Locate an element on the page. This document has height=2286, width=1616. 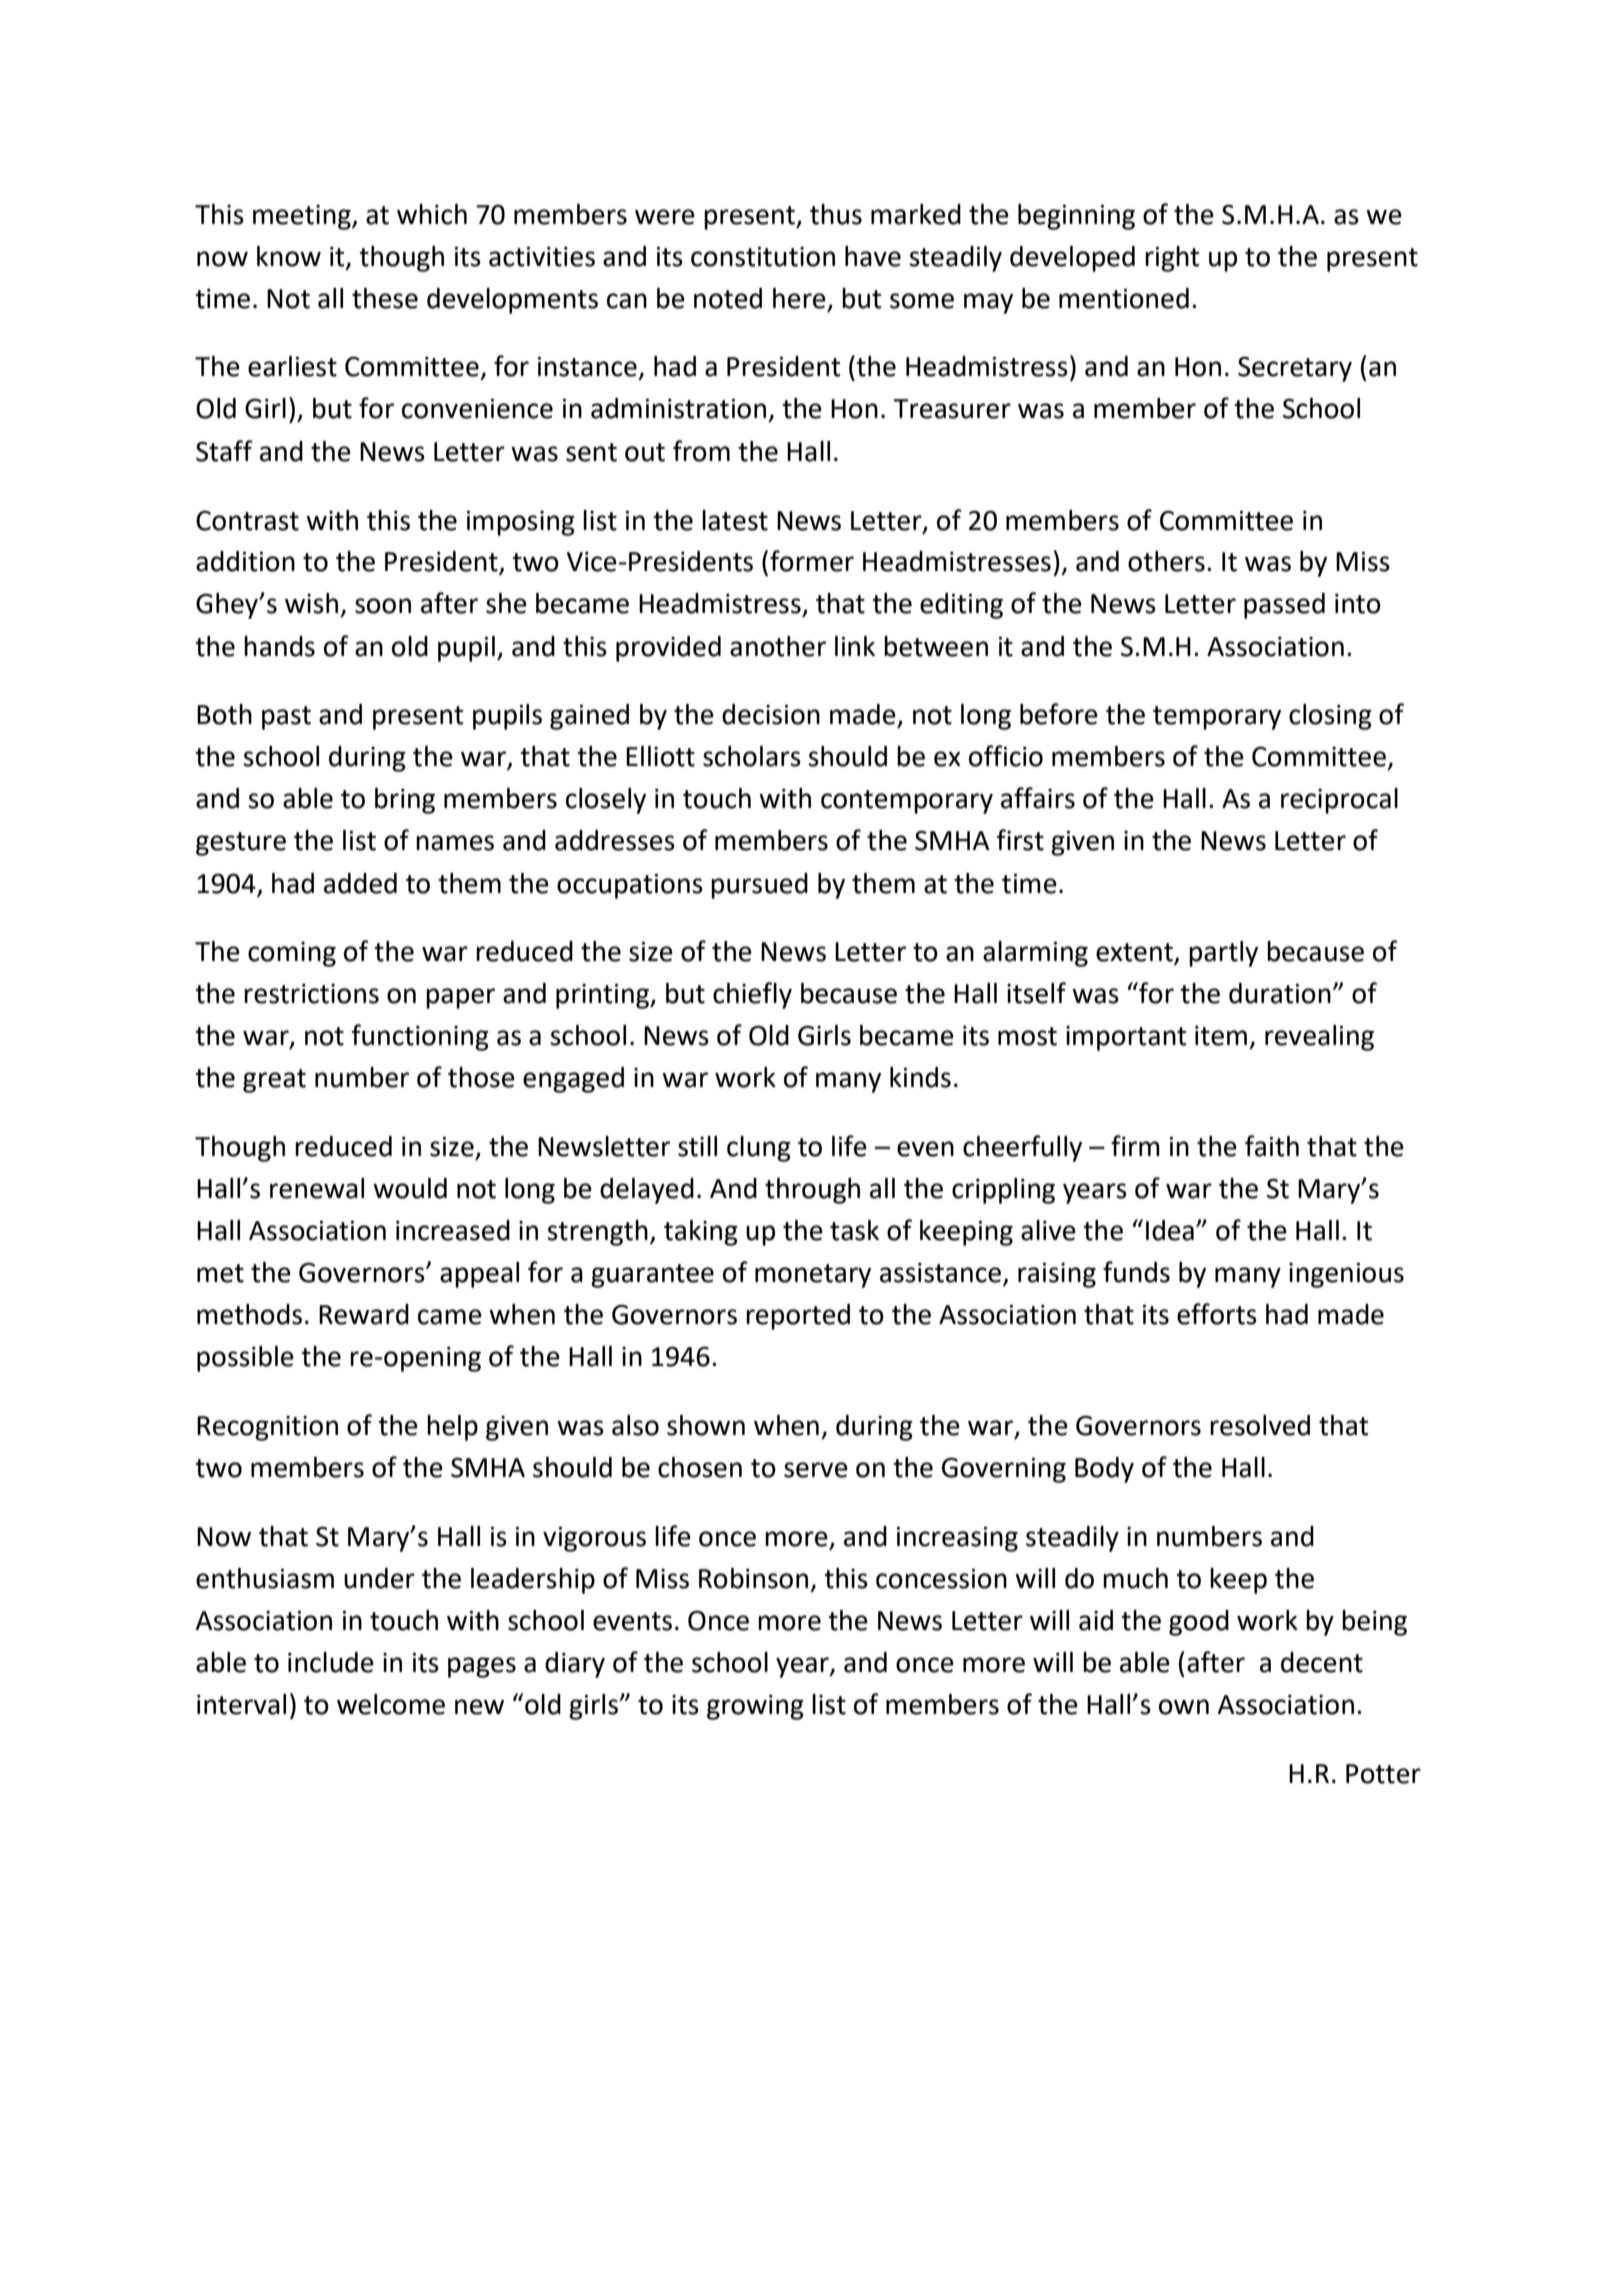
constitution is located at coordinates (763, 256).
